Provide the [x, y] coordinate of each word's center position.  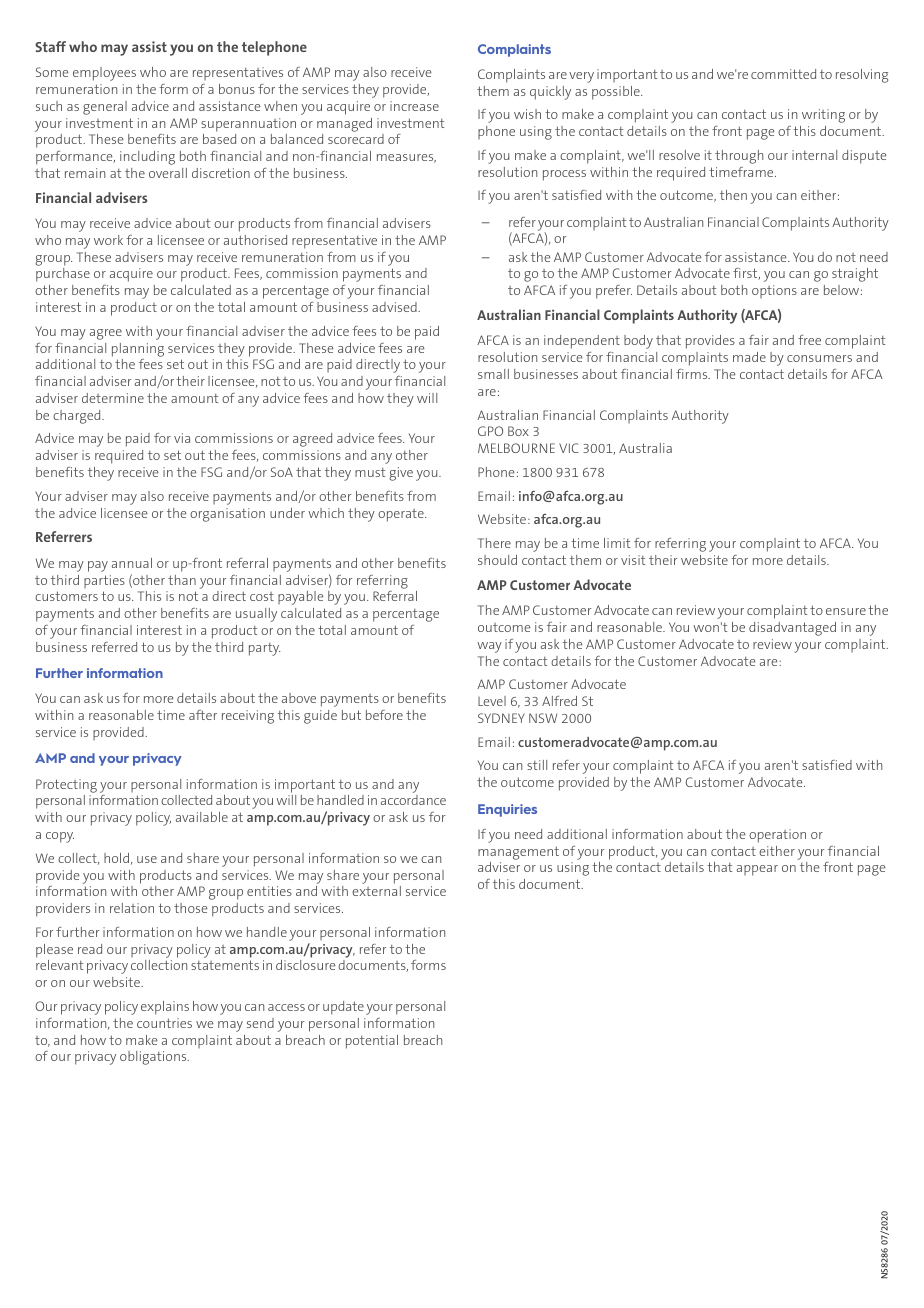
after [203, 715]
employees [104, 74]
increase [414, 106]
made [749, 357]
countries [164, 1023]
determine [113, 398]
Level [492, 701]
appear [757, 870]
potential [372, 1042]
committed [783, 74]
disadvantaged [792, 629]
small [493, 374]
